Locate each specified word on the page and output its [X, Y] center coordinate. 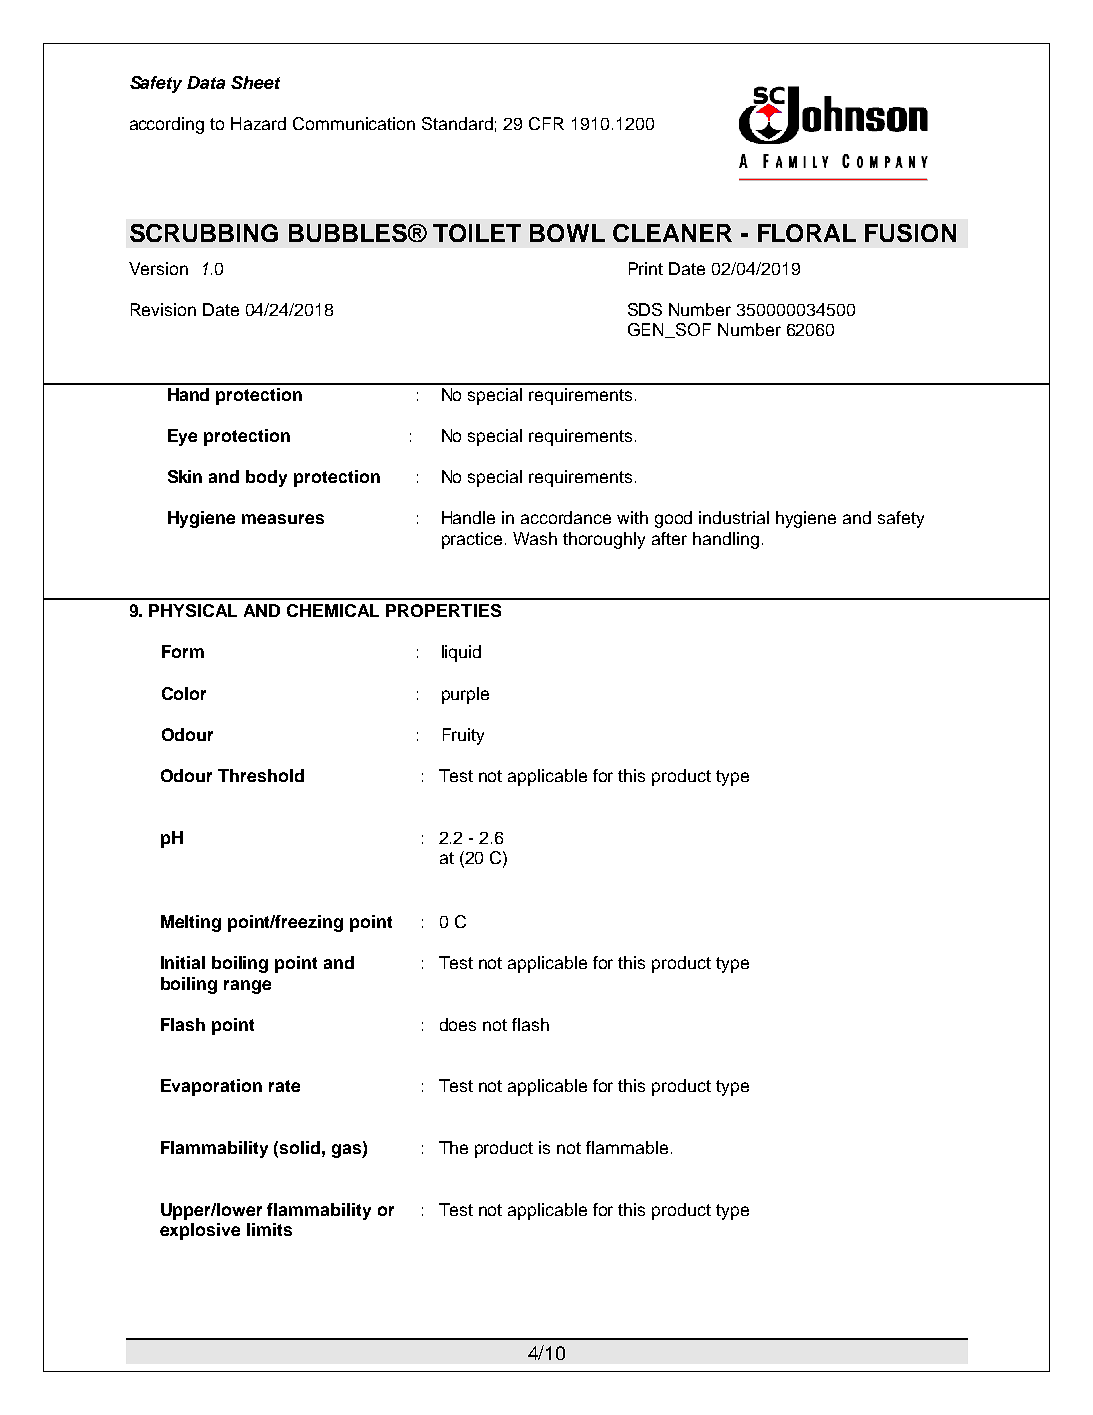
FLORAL [807, 233]
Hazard [258, 123]
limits [269, 1229]
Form [183, 651]
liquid [461, 653]
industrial [734, 517]
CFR [546, 123]
